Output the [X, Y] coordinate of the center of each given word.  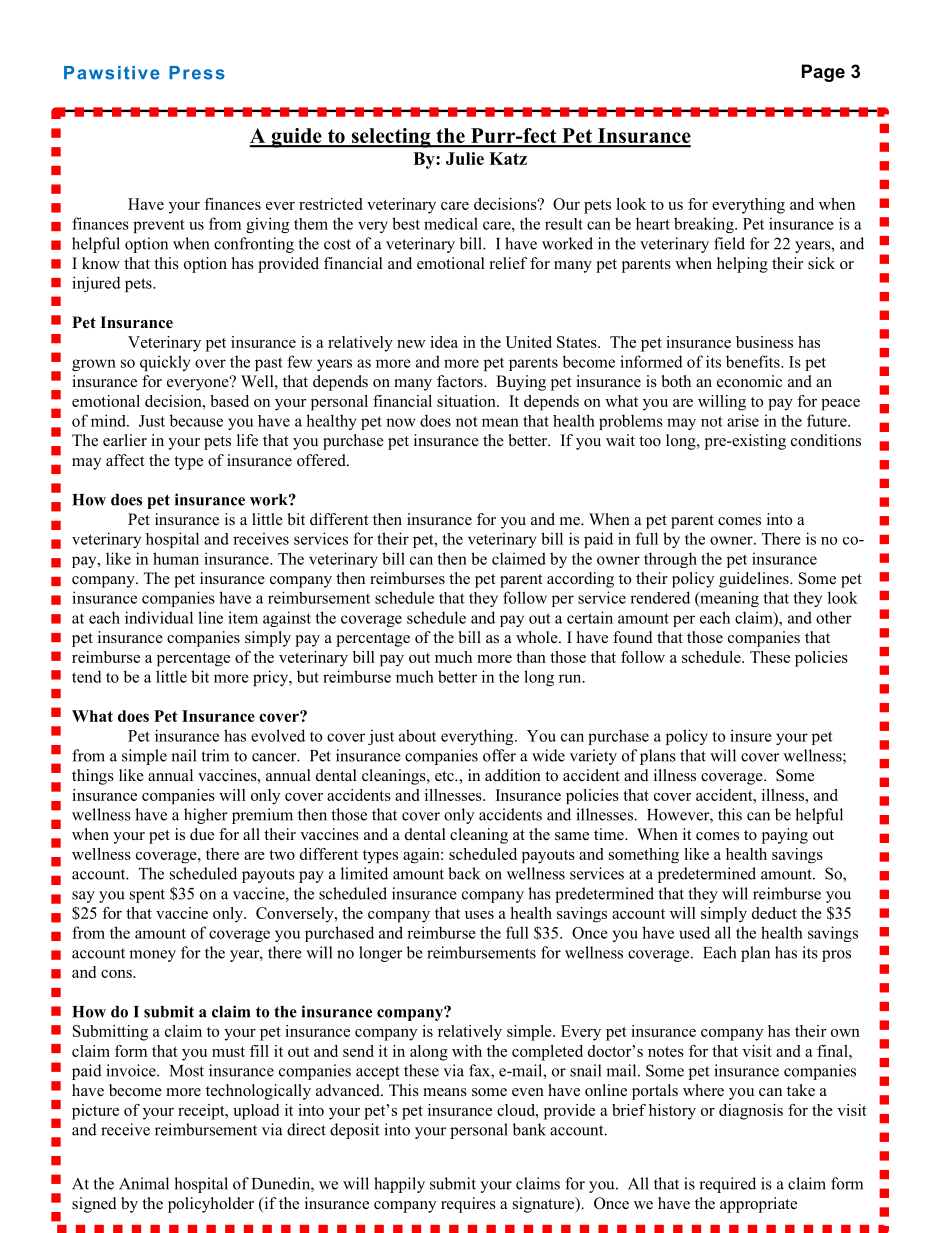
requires [468, 1205]
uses [479, 915]
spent [147, 896]
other [834, 617]
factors [461, 381]
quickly [165, 363]
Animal [144, 1183]
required [727, 1185]
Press [197, 73]
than [531, 657]
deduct [774, 913]
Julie [465, 158]
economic [749, 381]
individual [159, 617]
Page [823, 73]
